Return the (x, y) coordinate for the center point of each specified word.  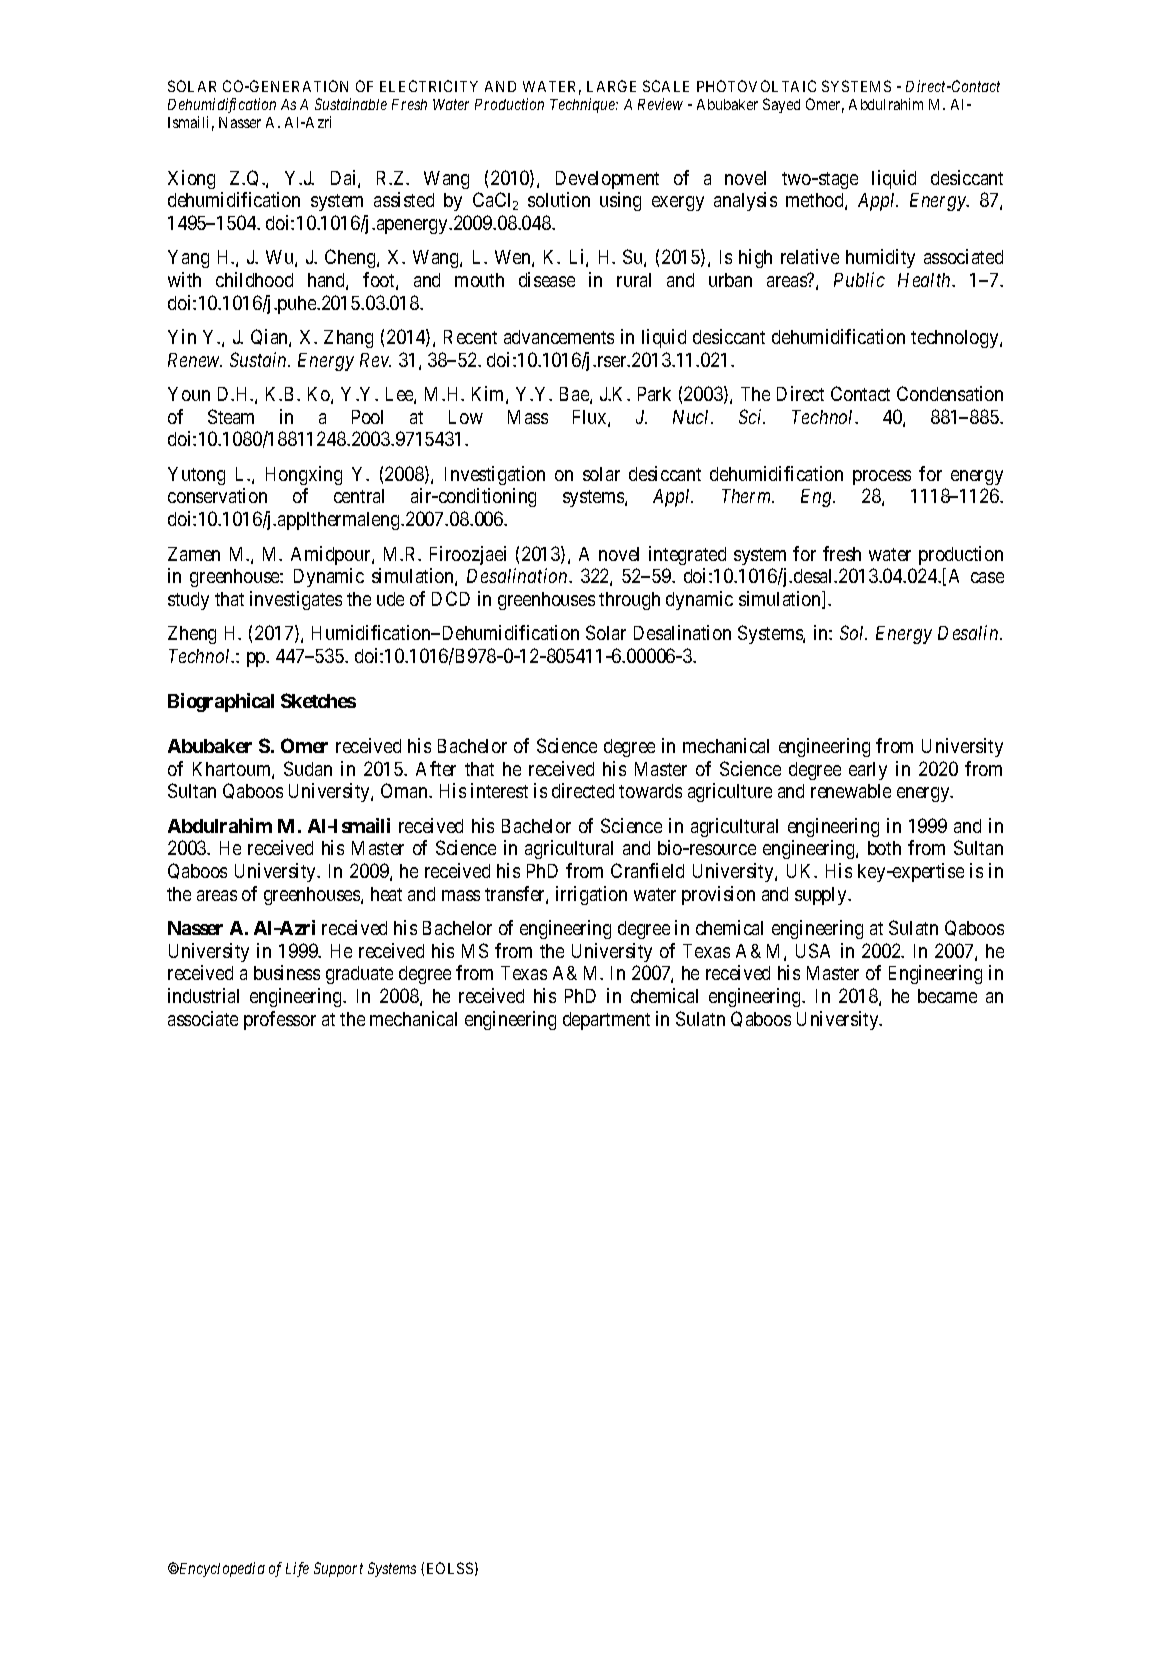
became (947, 996)
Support (338, 1569)
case (987, 577)
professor (280, 1020)
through (629, 601)
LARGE (611, 86)
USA (813, 950)
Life (297, 1569)
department (606, 1021)
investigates (296, 600)
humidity (880, 258)
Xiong (191, 179)
